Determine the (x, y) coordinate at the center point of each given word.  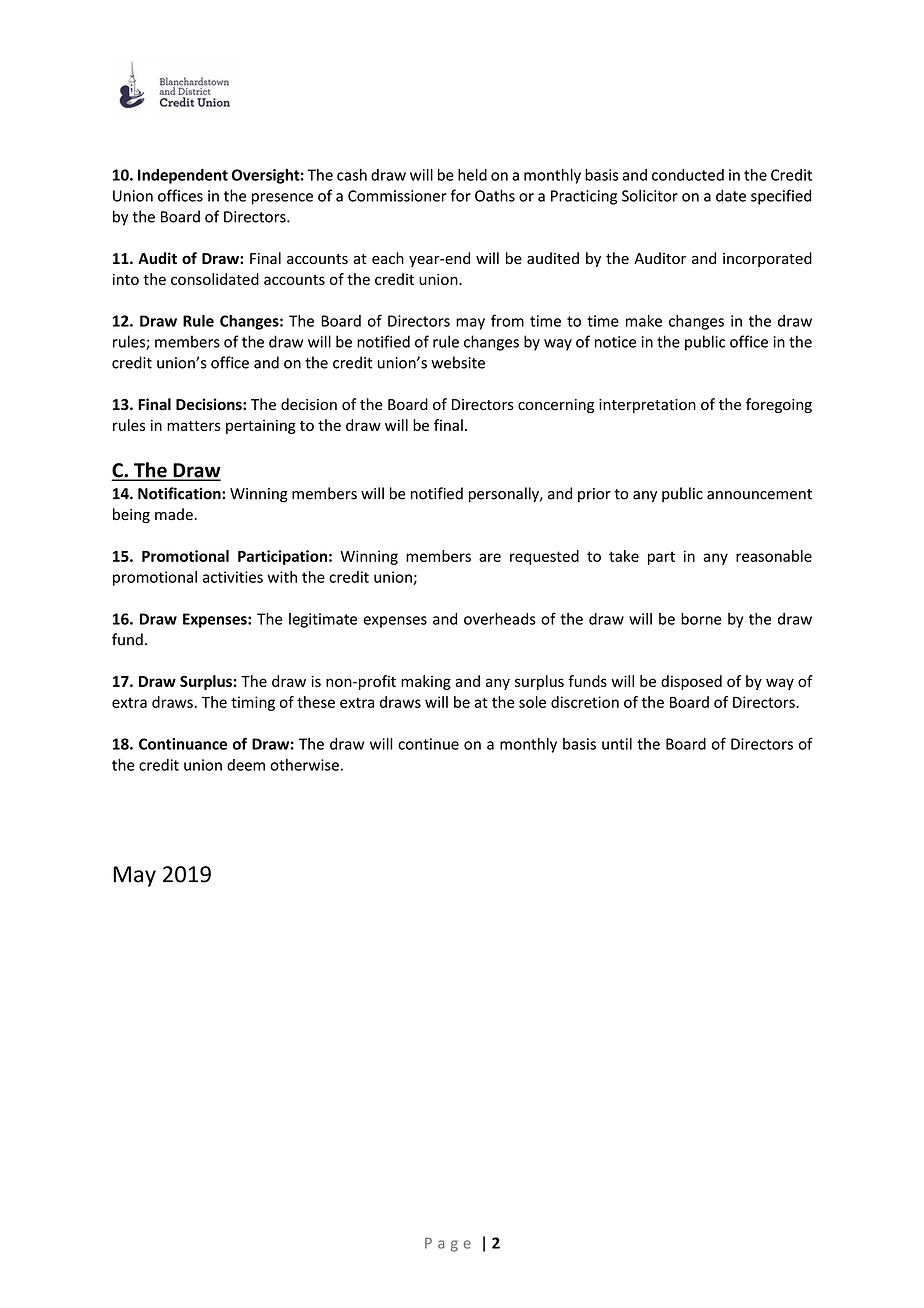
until (617, 744)
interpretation (647, 406)
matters (194, 426)
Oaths (495, 195)
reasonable (774, 556)
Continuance (183, 744)
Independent (183, 176)
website (458, 362)
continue (428, 744)
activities (233, 577)
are (490, 557)
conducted (688, 175)
